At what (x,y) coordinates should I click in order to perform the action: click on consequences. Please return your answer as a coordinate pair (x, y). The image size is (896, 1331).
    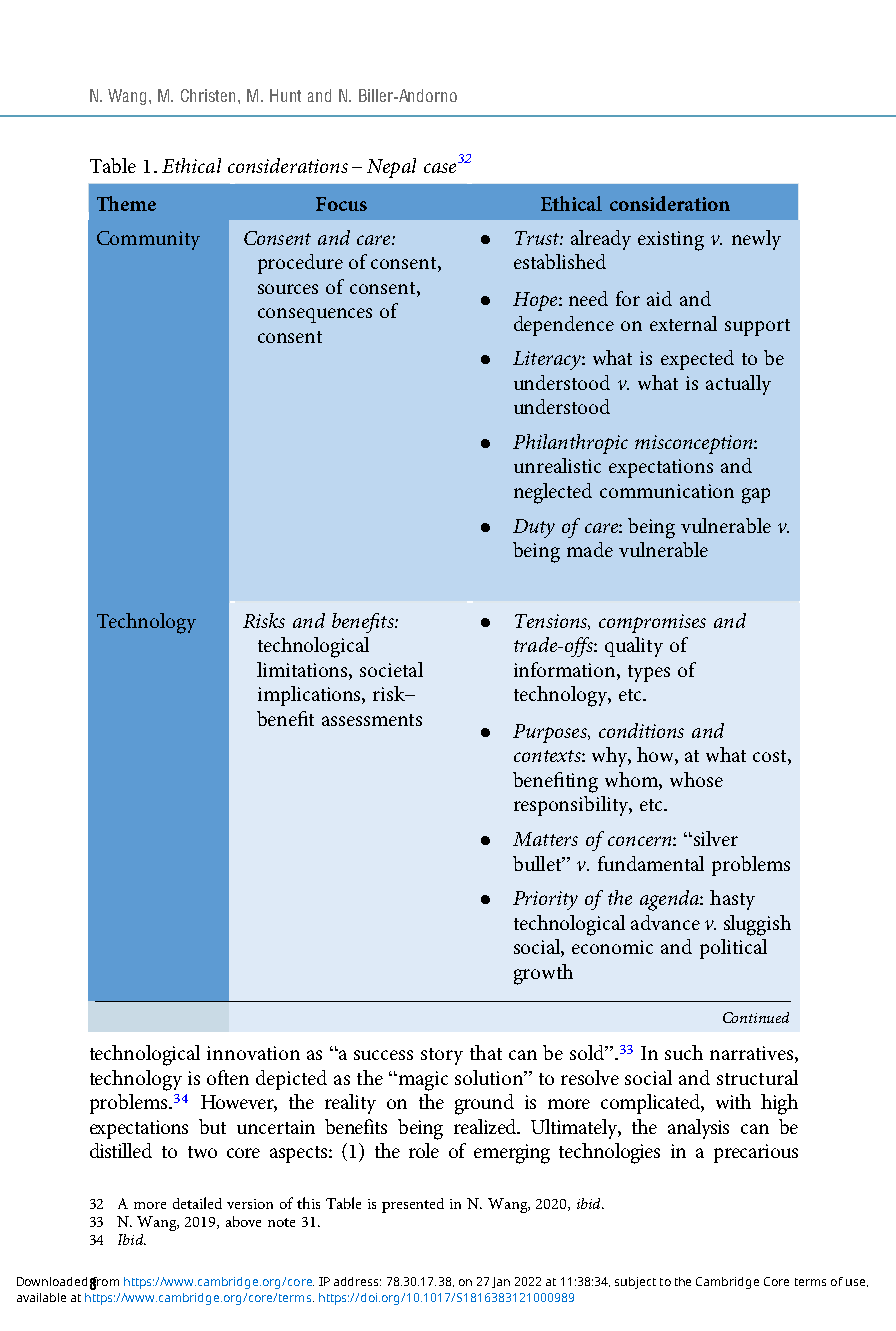
    Looking at the image, I should click on (315, 315).
